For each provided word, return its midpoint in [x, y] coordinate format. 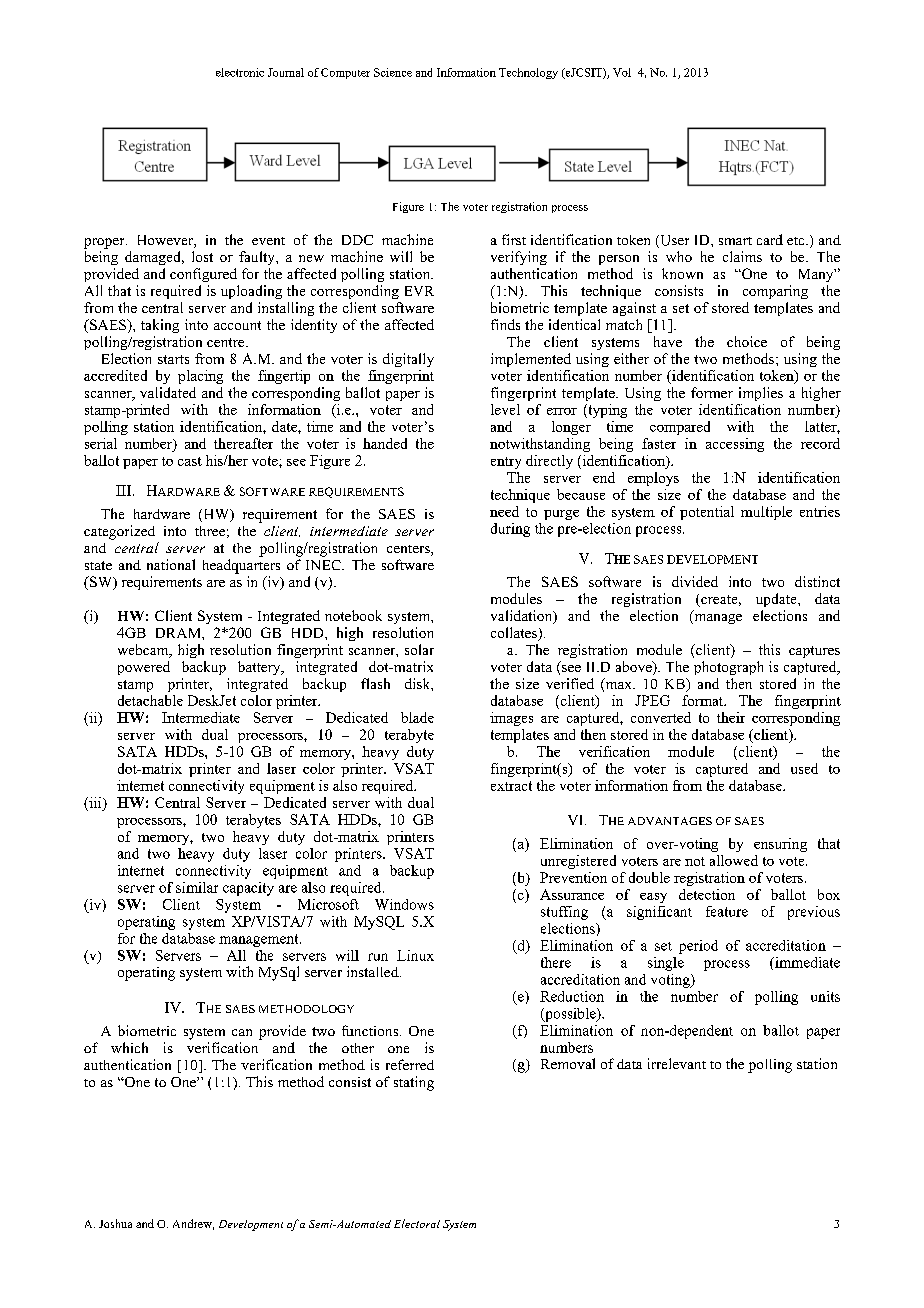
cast [190, 461]
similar [197, 887]
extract [511, 786]
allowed [734, 860]
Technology [528, 73]
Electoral [417, 1223]
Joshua [115, 1223]
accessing [735, 445]
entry [506, 463]
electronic [240, 72]
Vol [622, 72]
